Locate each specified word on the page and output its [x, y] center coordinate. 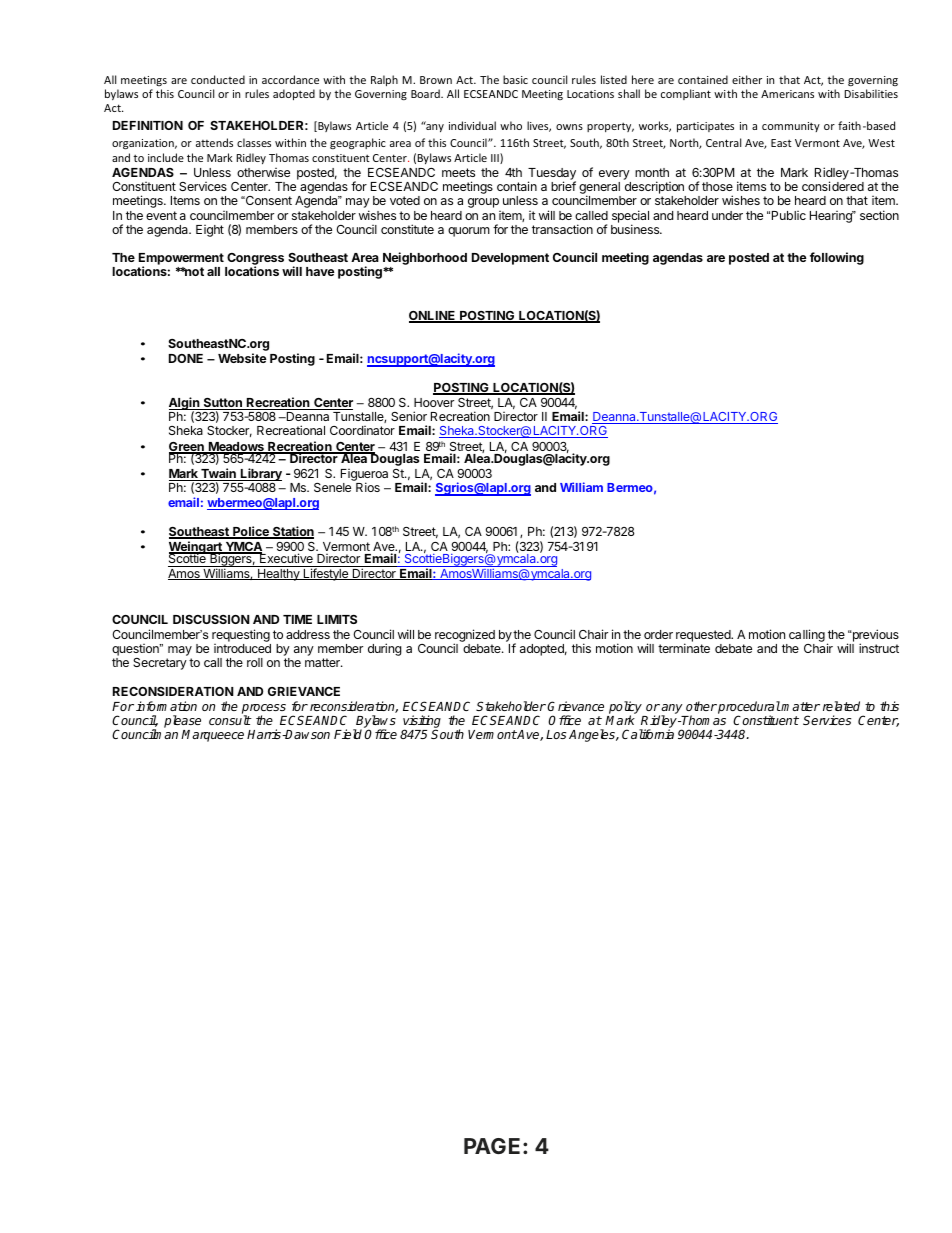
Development [510, 259]
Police [251, 532]
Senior [409, 416]
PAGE [494, 1146]
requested [704, 637]
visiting [421, 723]
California [648, 734]
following [837, 258]
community [791, 127]
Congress [254, 260]
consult [230, 720]
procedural [748, 708]
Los [556, 734]
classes [254, 142]
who [511, 125]
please [182, 723]
